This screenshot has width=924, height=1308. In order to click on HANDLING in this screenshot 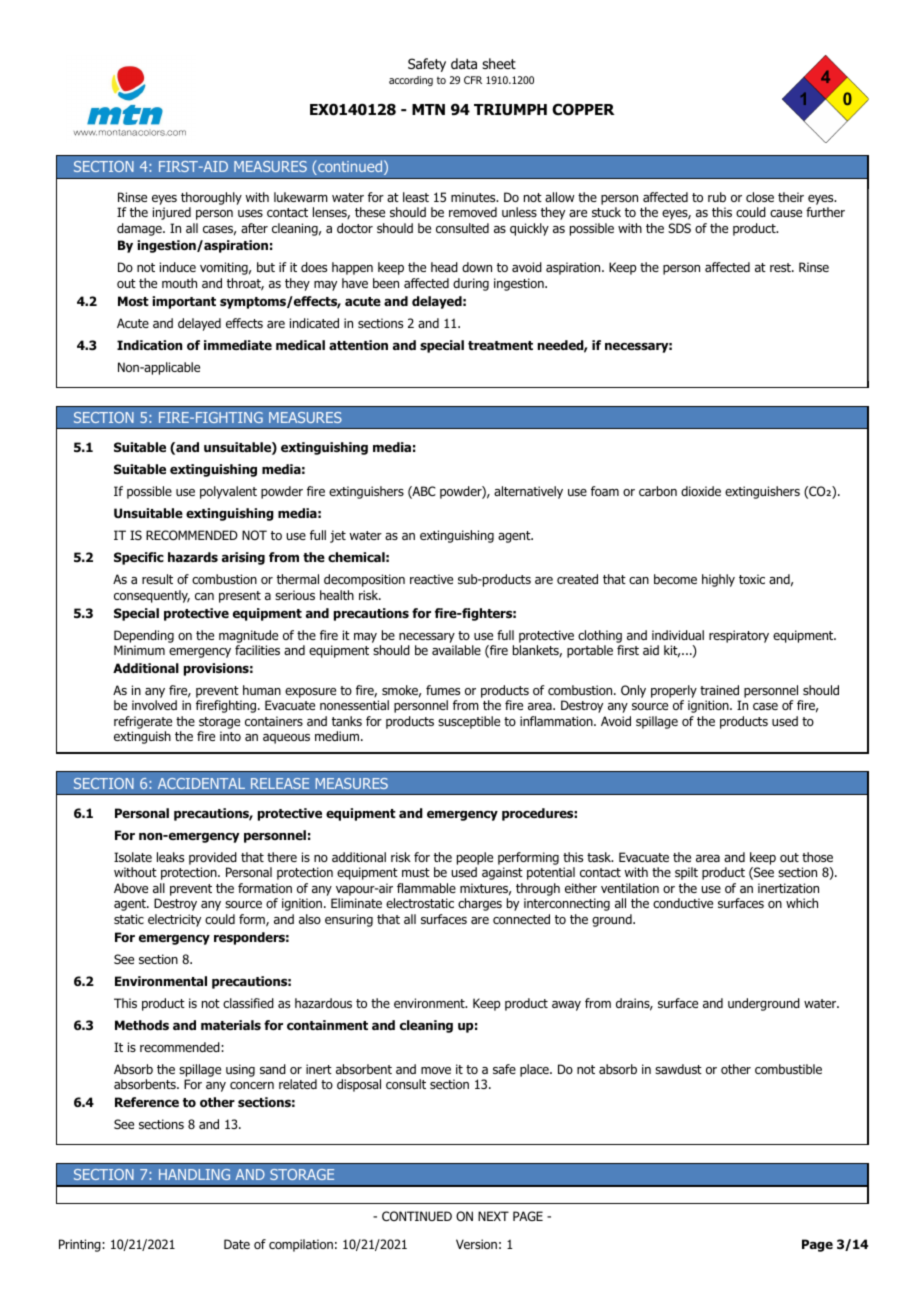, I will do `click(194, 1174)`.
